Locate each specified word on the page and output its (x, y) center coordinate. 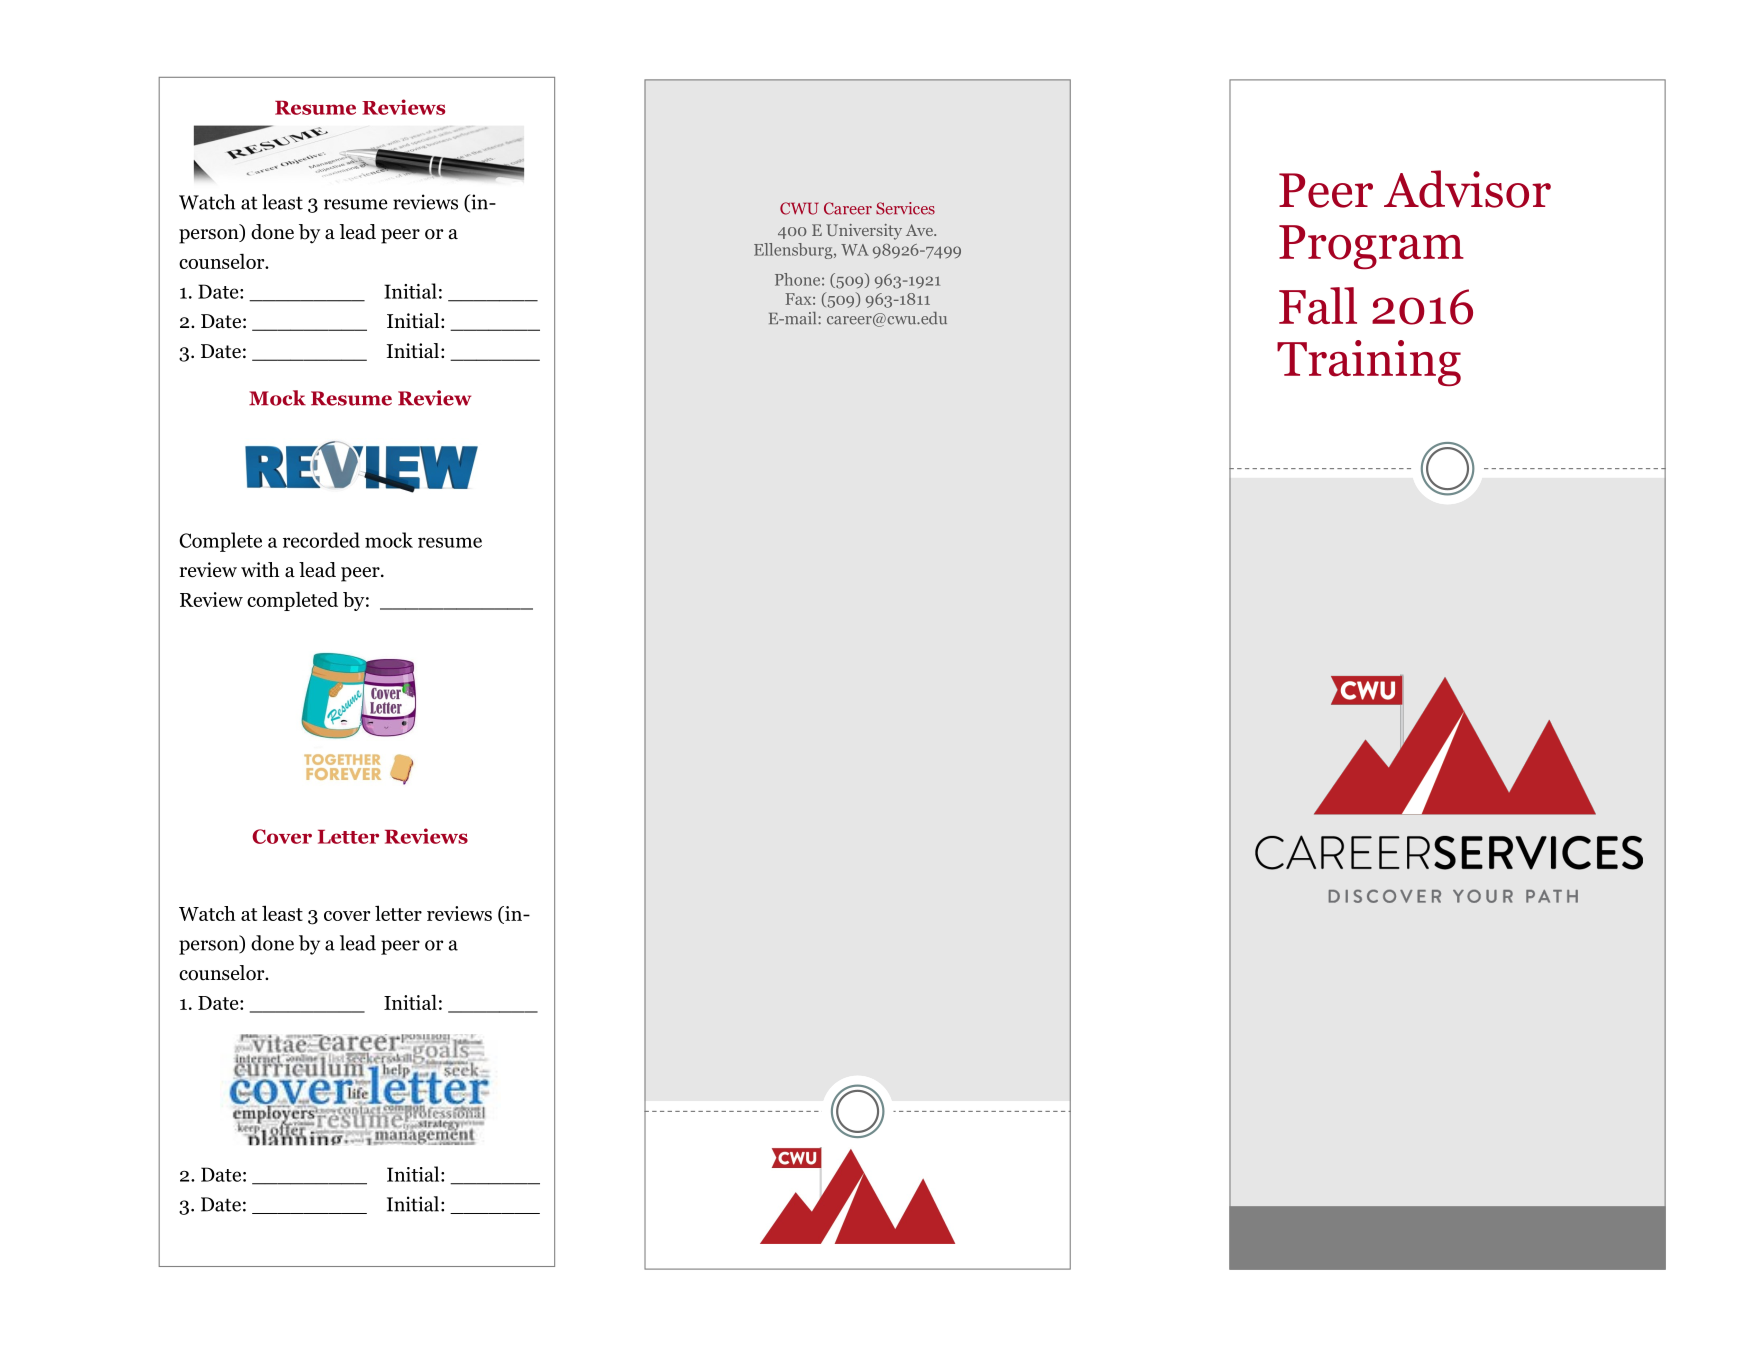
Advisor (1467, 189)
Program (1371, 247)
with (260, 569)
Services (905, 208)
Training (1369, 363)
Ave (920, 230)
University (864, 232)
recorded (321, 540)
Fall (1318, 306)
